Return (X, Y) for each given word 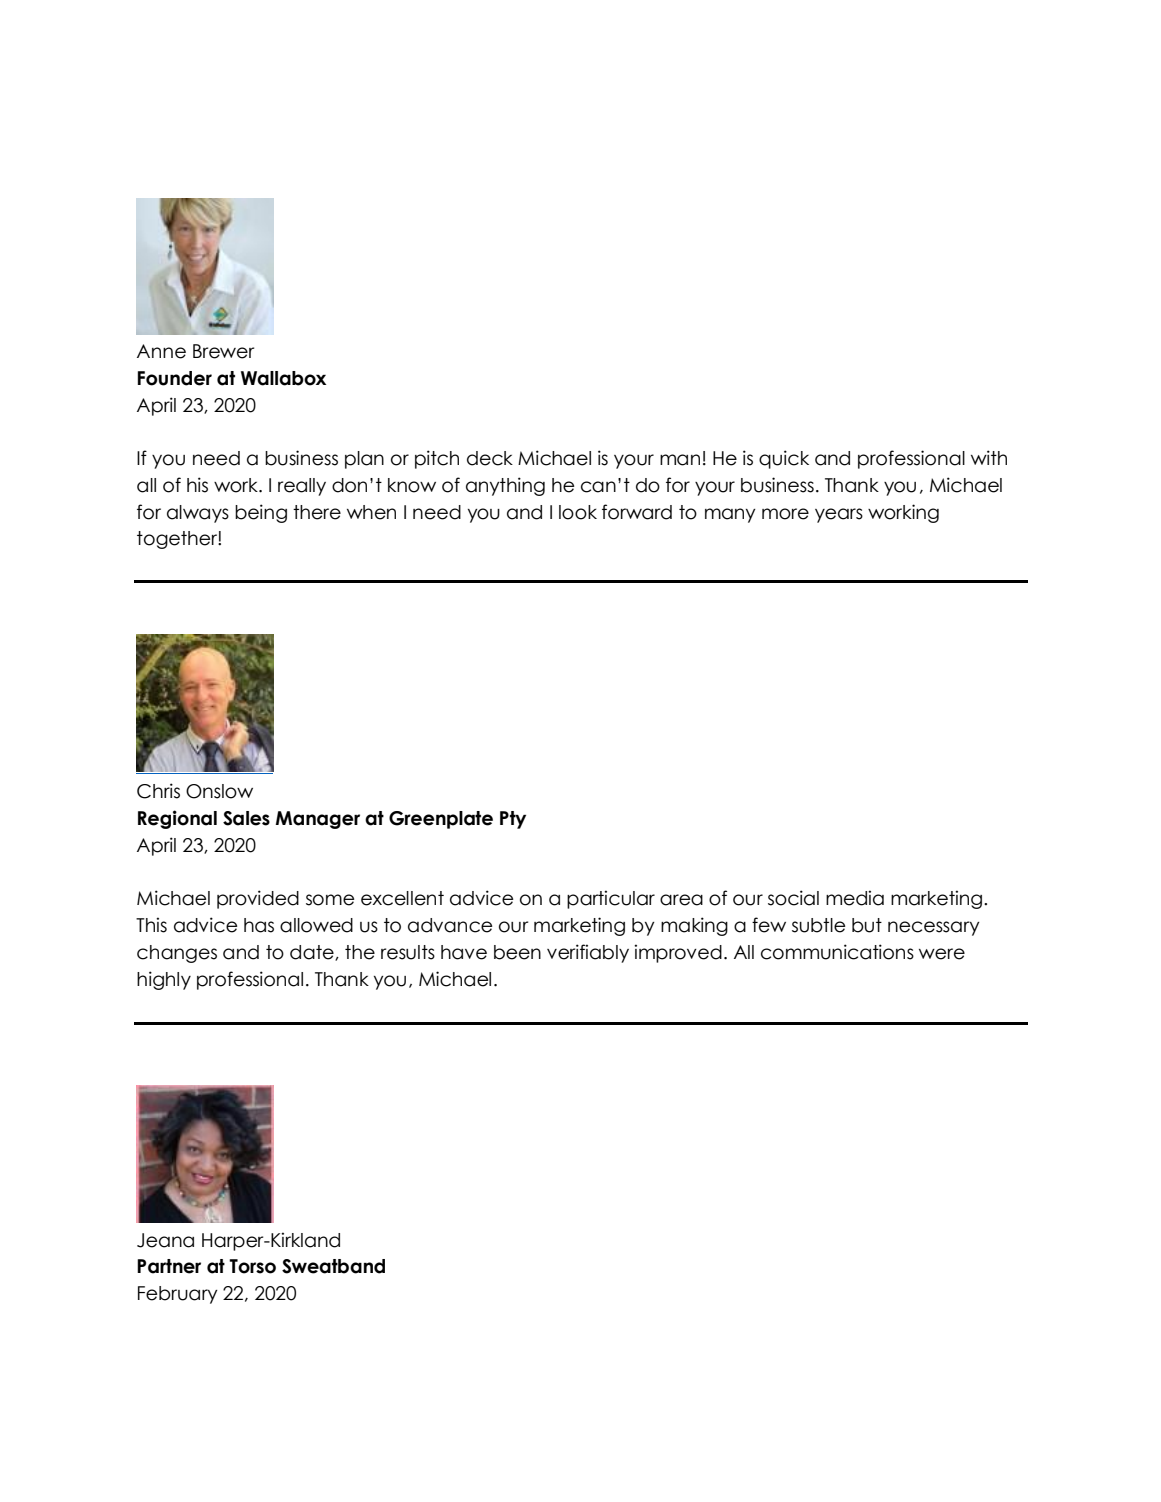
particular (611, 899)
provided (258, 899)
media (855, 898)
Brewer (223, 351)
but (867, 925)
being (261, 513)
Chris (158, 791)
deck (490, 458)
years (839, 515)
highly (164, 980)
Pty (513, 820)
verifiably (588, 953)
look (578, 512)
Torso (252, 1266)
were (942, 954)
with (989, 457)
